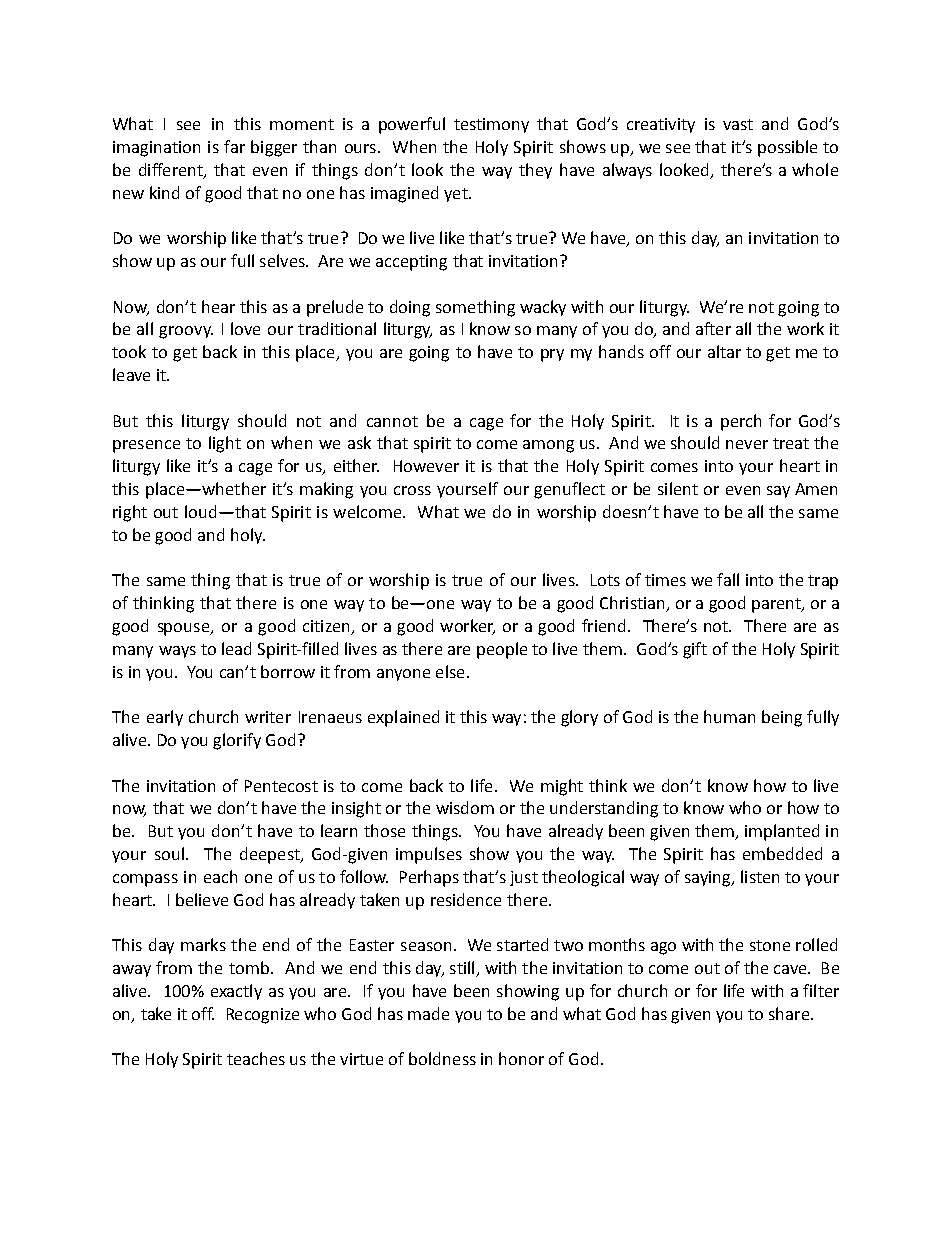 The width and height of the screenshot is (952, 1233). What do you see at coordinates (237, 741) in the screenshot?
I see `glorify` at bounding box center [237, 741].
